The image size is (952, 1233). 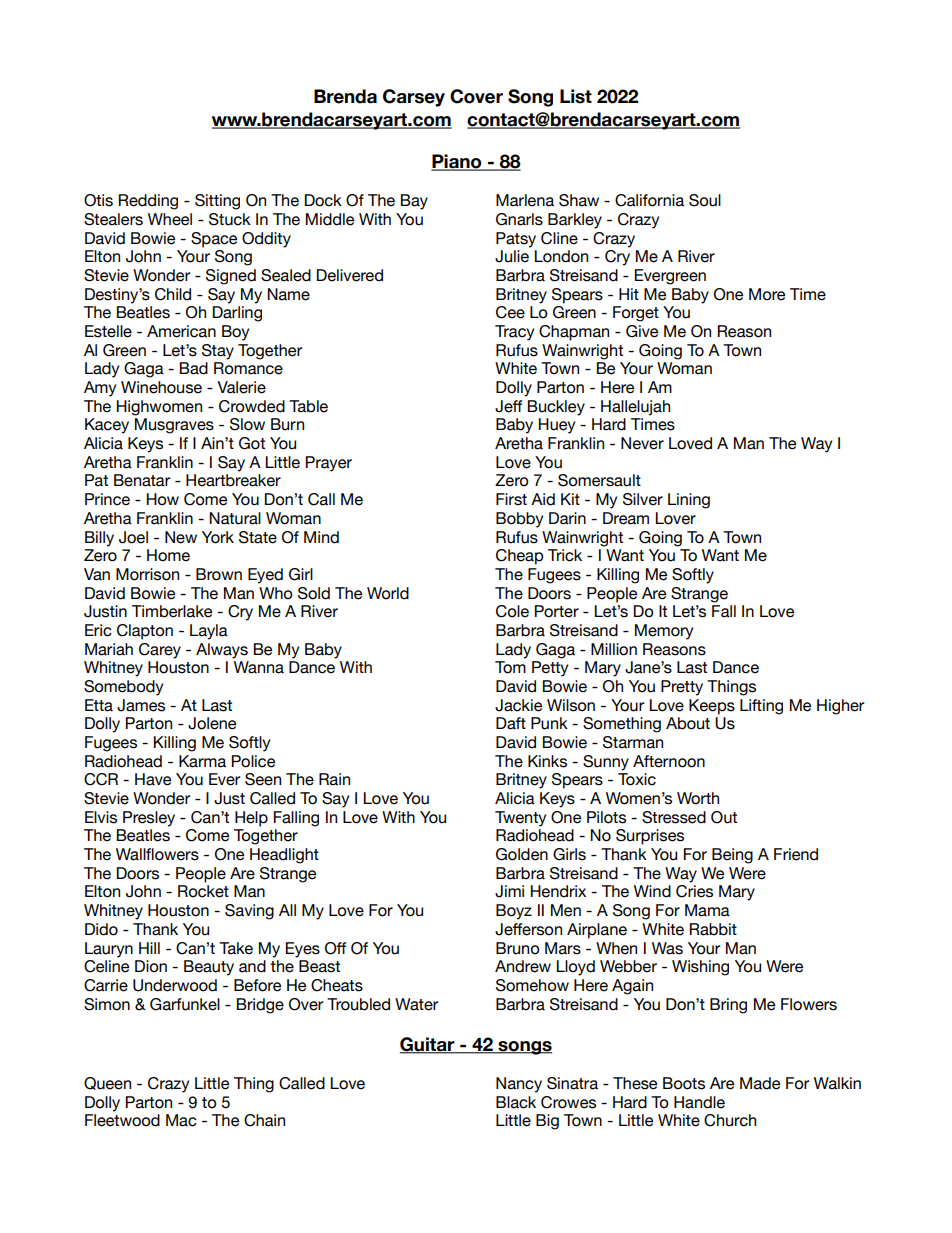 I want to click on Timberlake, so click(x=172, y=611).
